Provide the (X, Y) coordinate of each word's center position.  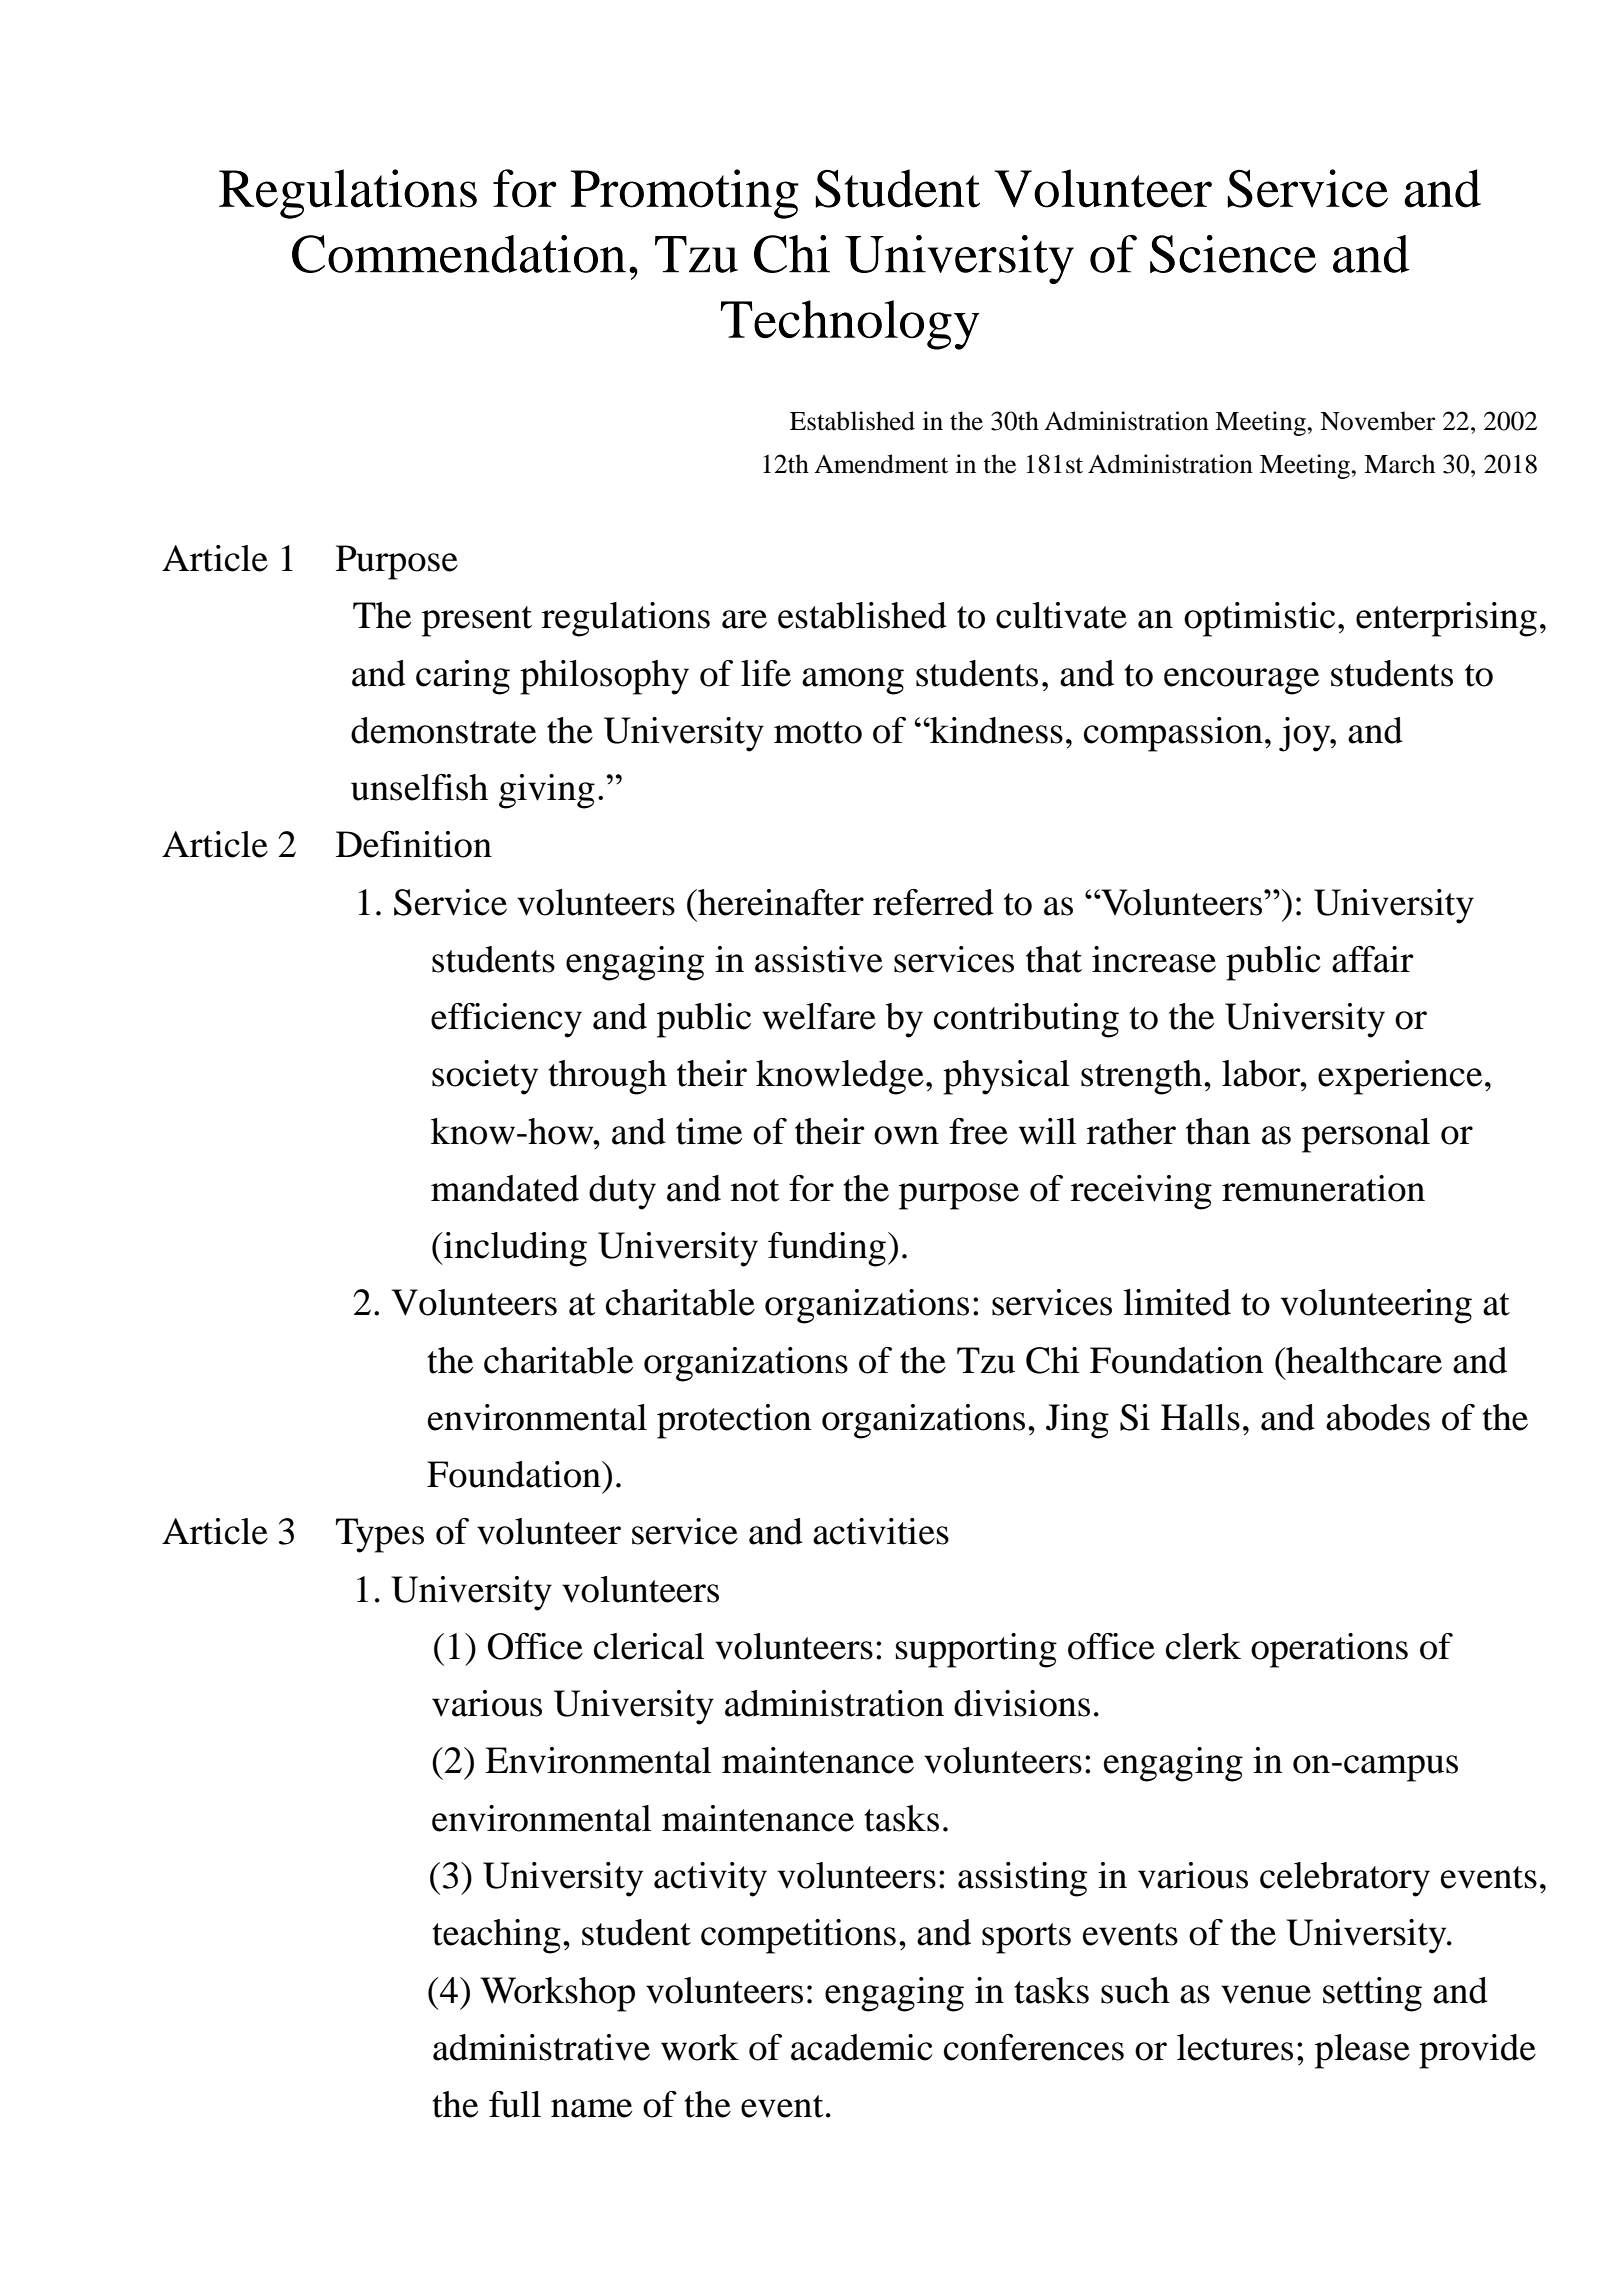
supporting (976, 1650)
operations (1329, 1650)
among (853, 681)
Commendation (459, 254)
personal (1366, 1135)
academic (862, 2047)
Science (1233, 254)
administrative (541, 2047)
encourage (1241, 681)
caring (463, 677)
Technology (850, 325)
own (906, 1135)
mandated (505, 1188)
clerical (649, 1646)
